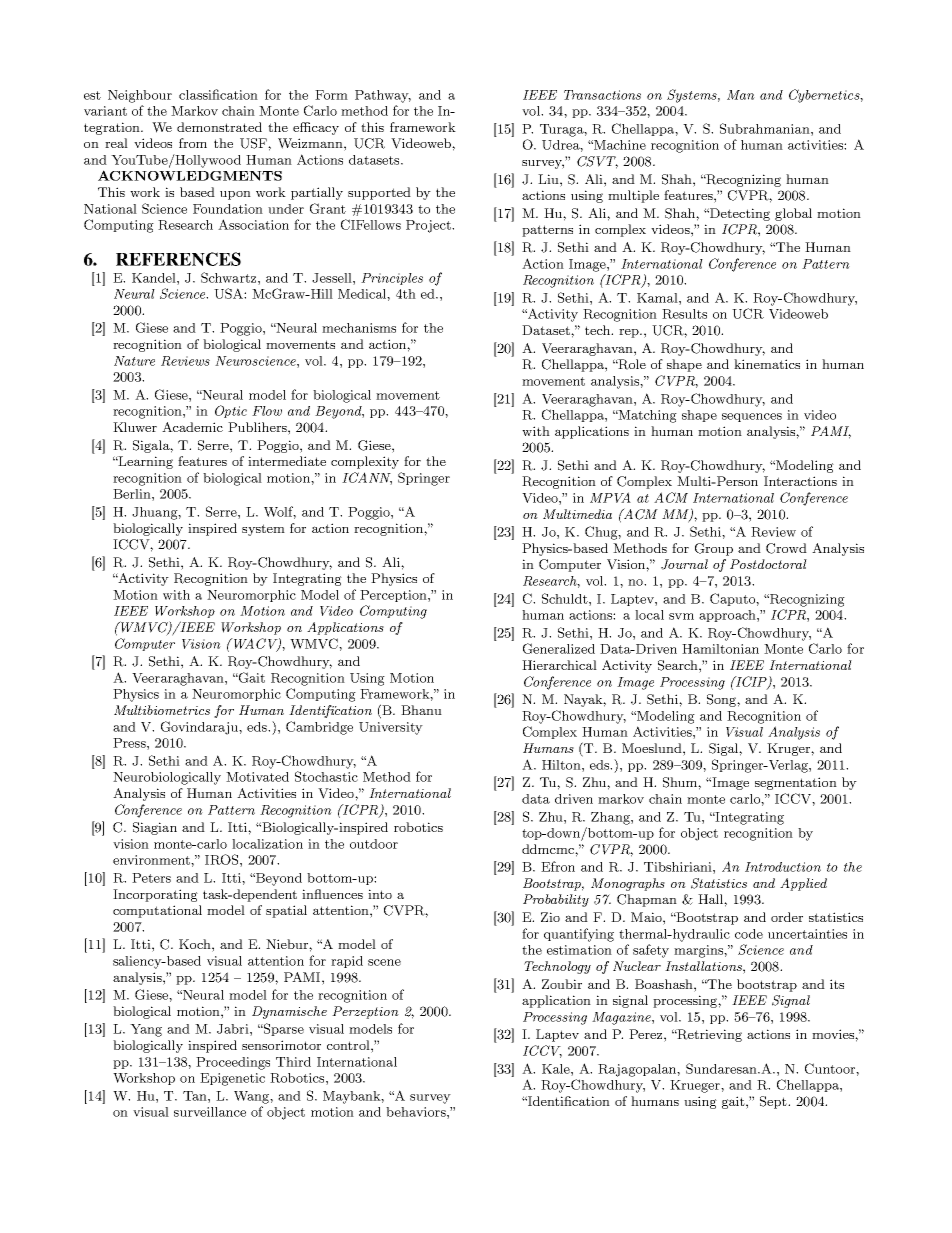 The height and width of the document is (1233, 952). Describe the element at coordinates (562, 984) in the document. I see `Zoubir` at that location.
